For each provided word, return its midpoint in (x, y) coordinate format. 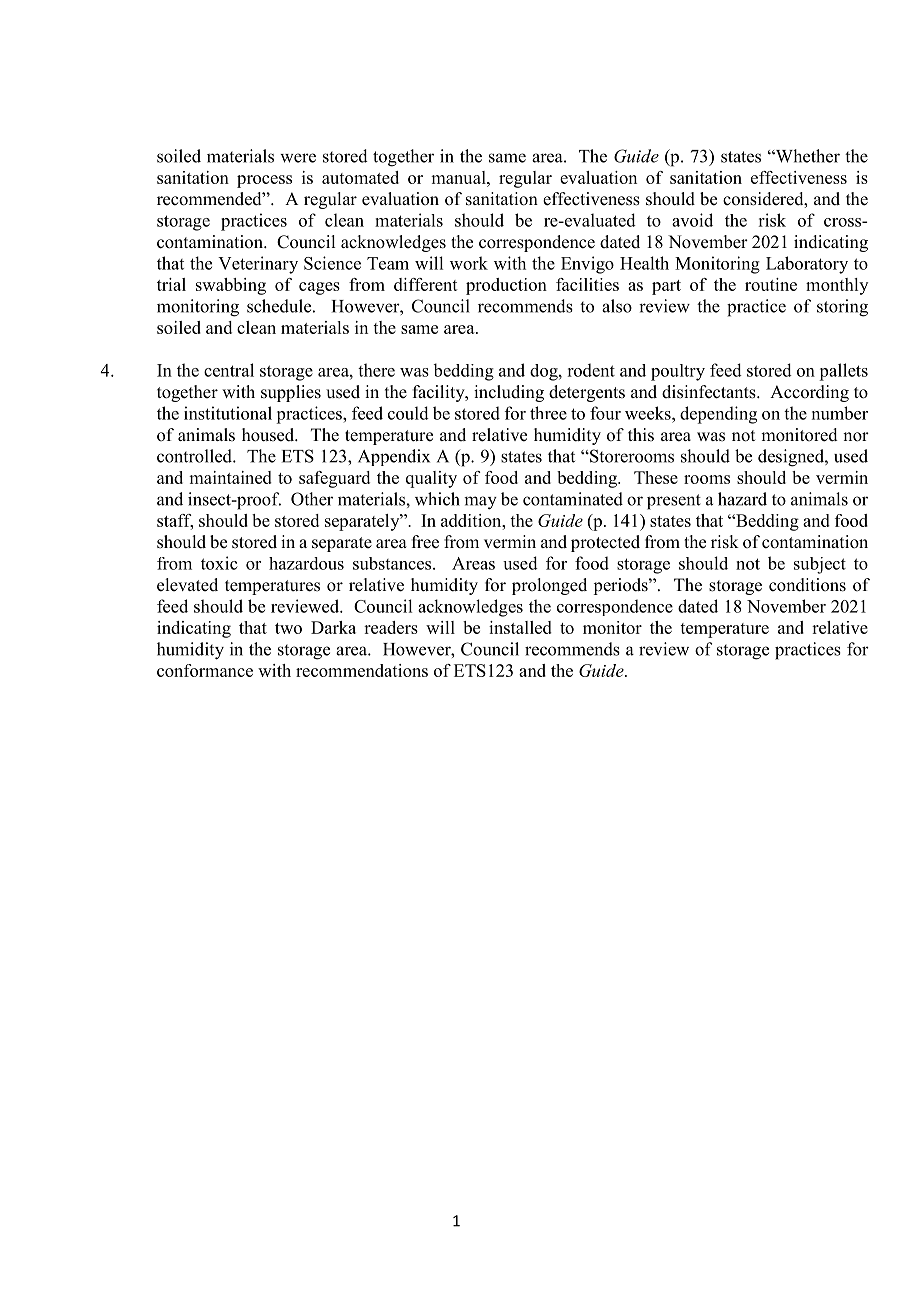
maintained (230, 477)
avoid (692, 220)
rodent (591, 370)
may (480, 503)
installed (520, 627)
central (229, 370)
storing (842, 308)
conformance (205, 670)
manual (459, 177)
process (264, 181)
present (674, 502)
